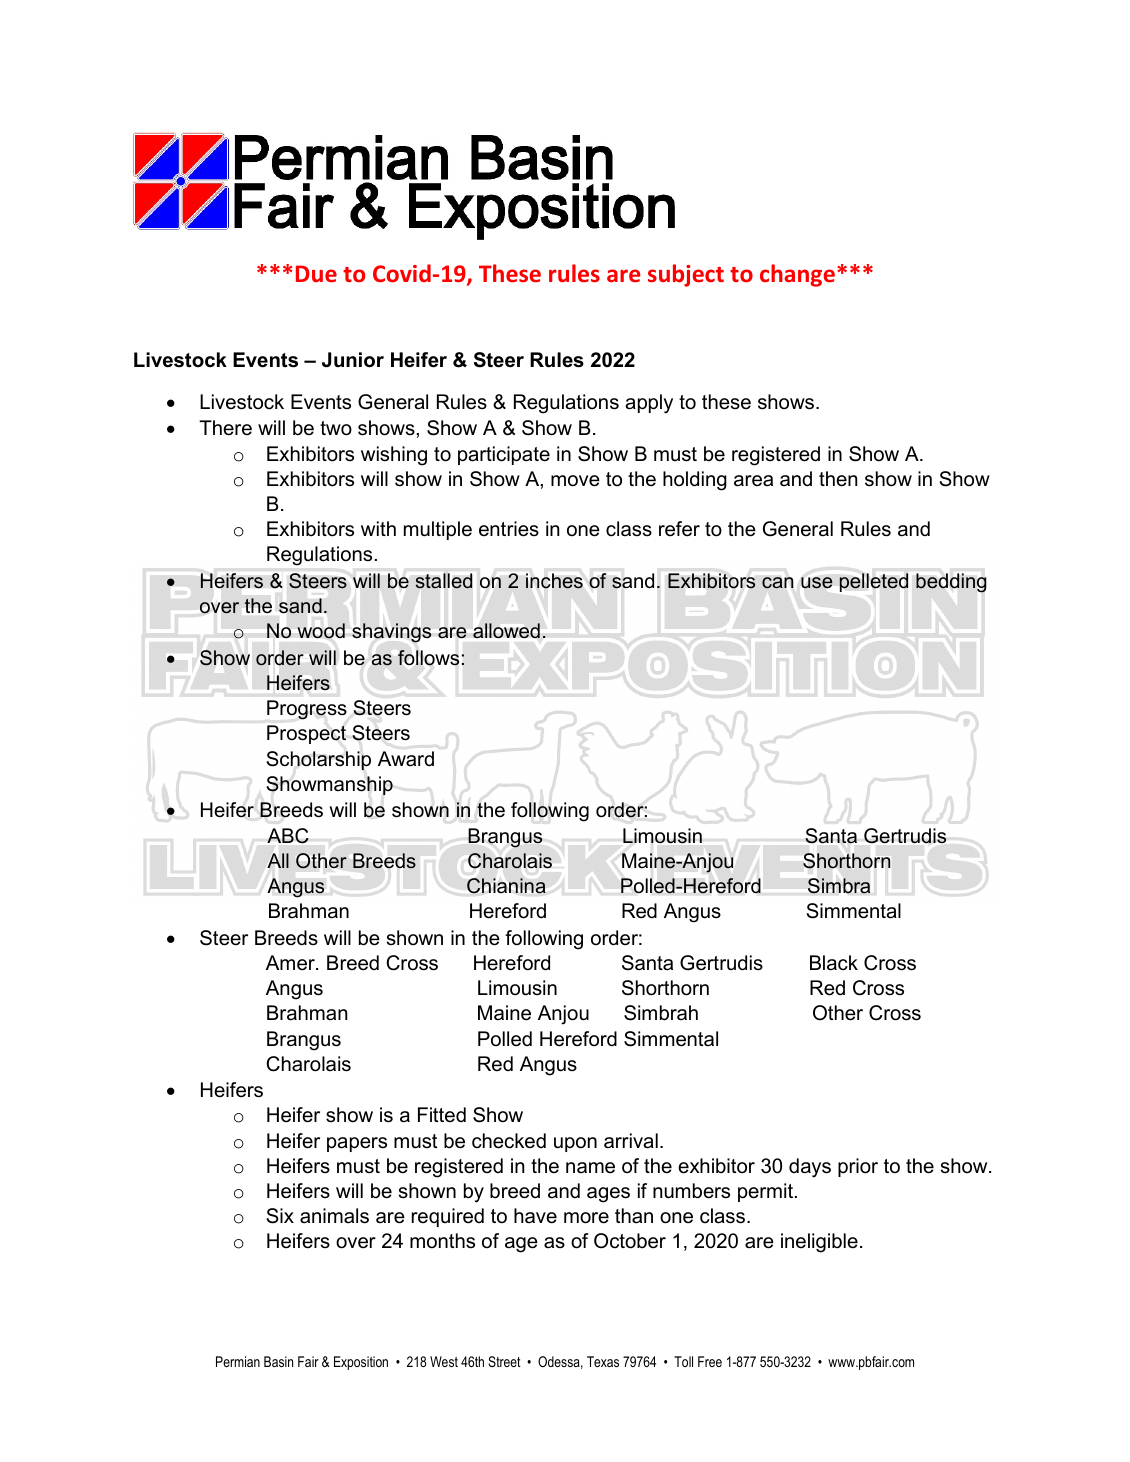  Describe the element at coordinates (817, 583) in the screenshot. I see `use` at that location.
